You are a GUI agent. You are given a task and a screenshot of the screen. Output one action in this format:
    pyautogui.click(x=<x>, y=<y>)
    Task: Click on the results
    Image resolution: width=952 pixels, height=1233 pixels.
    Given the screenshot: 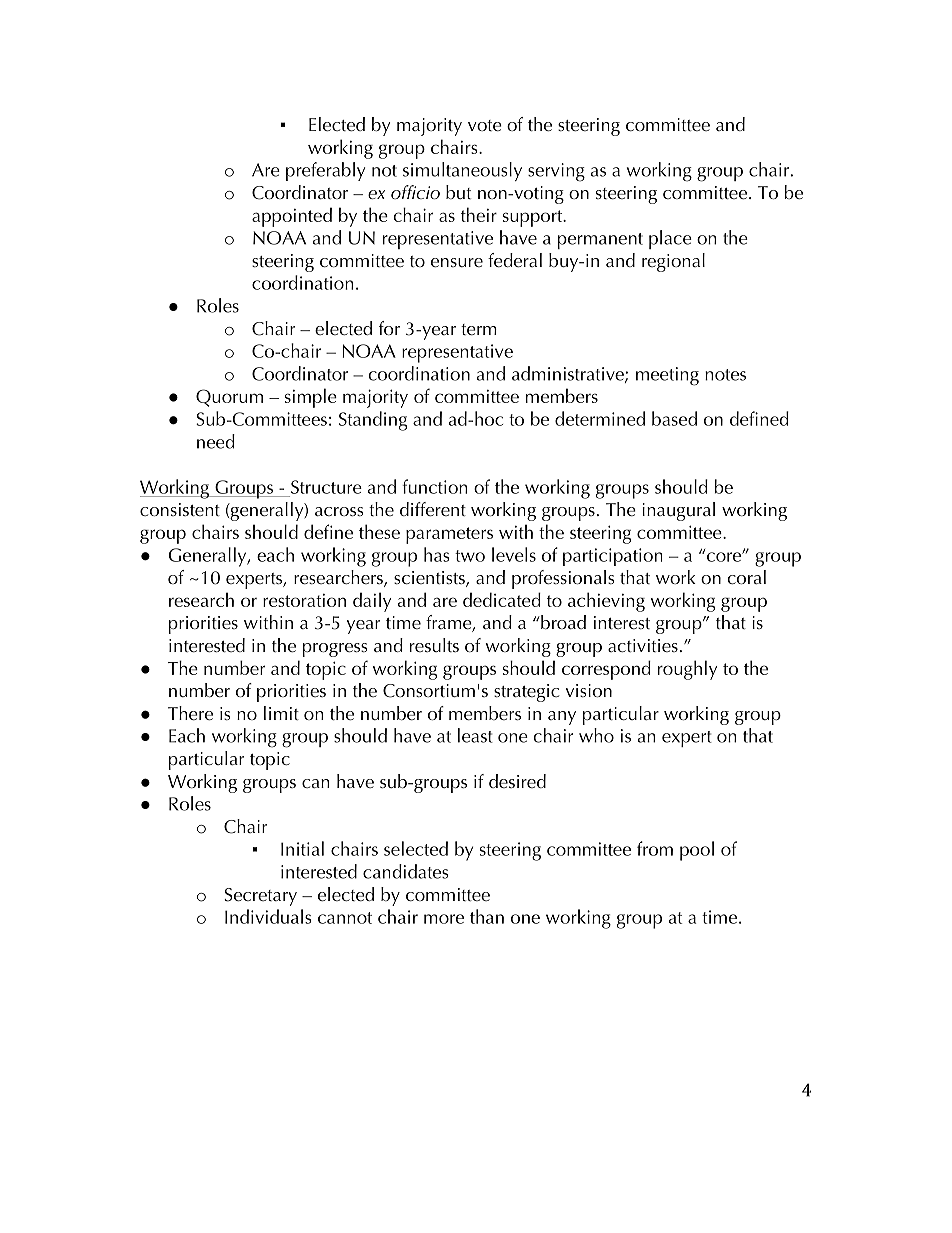 What is the action you would take?
    pyautogui.click(x=434, y=645)
